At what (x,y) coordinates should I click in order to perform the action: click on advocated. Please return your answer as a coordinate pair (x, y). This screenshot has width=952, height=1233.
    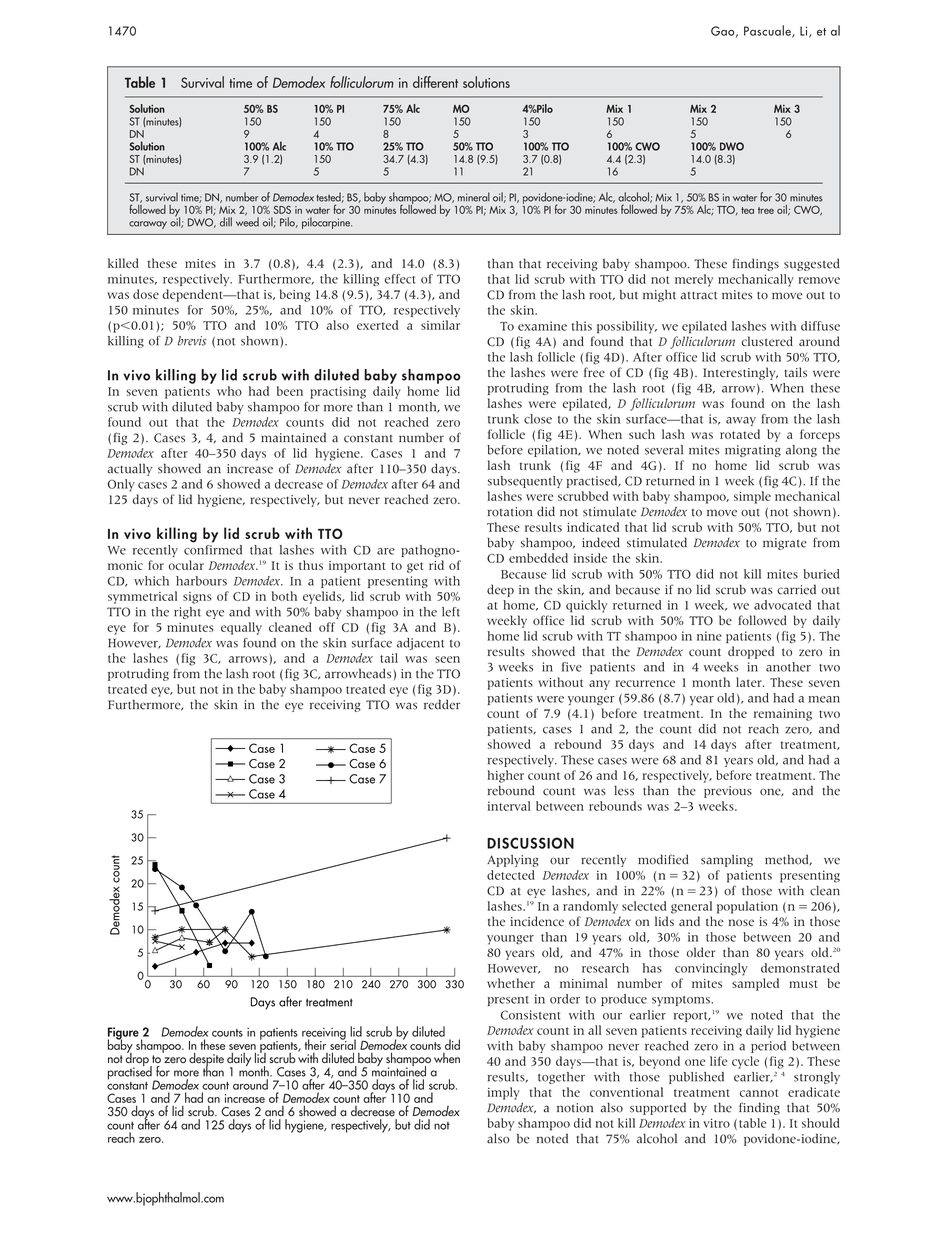
    Looking at the image, I should click on (782, 605).
